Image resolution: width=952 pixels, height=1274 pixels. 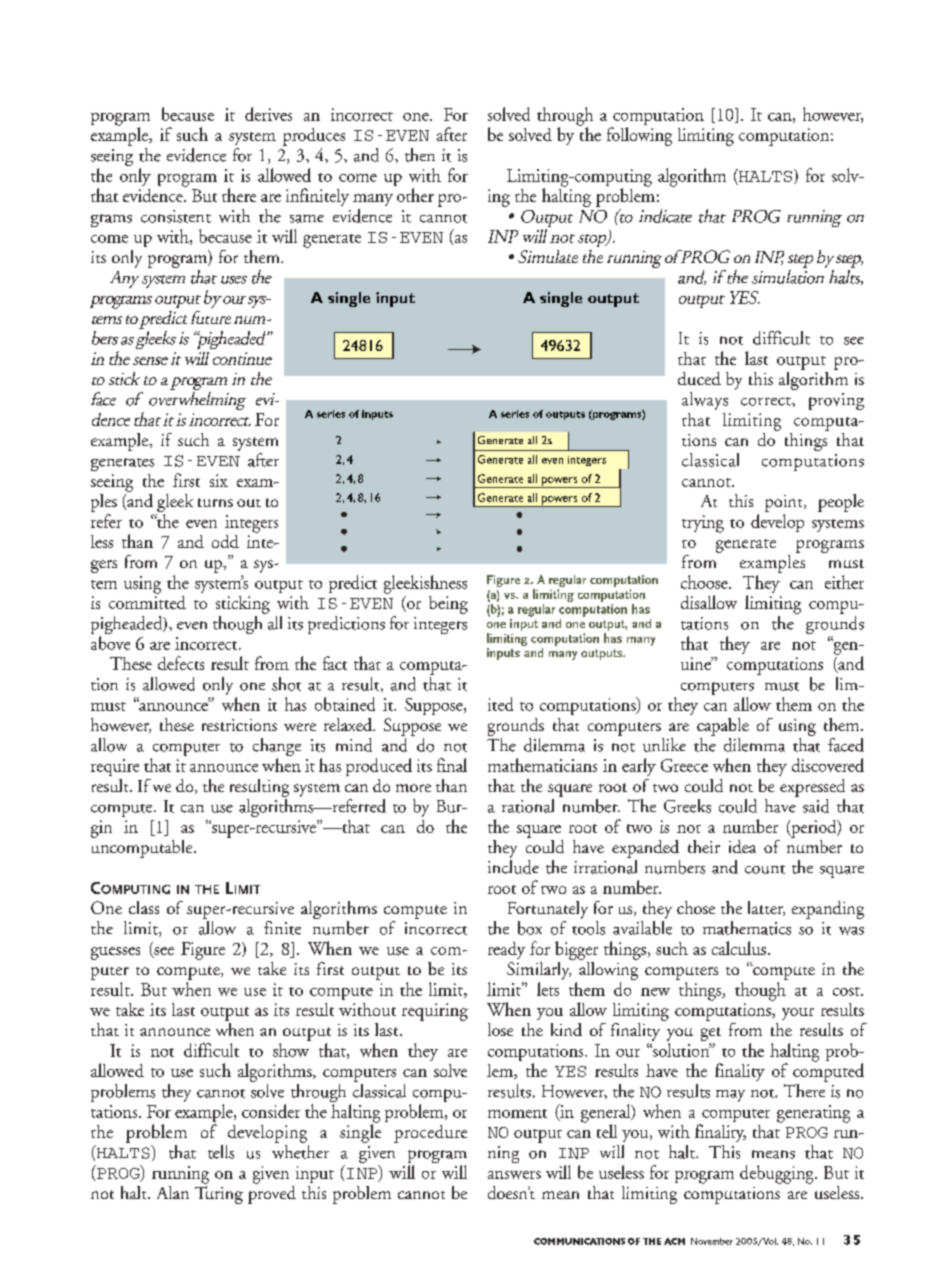 What do you see at coordinates (785, 503) in the image?
I see `point` at bounding box center [785, 503].
